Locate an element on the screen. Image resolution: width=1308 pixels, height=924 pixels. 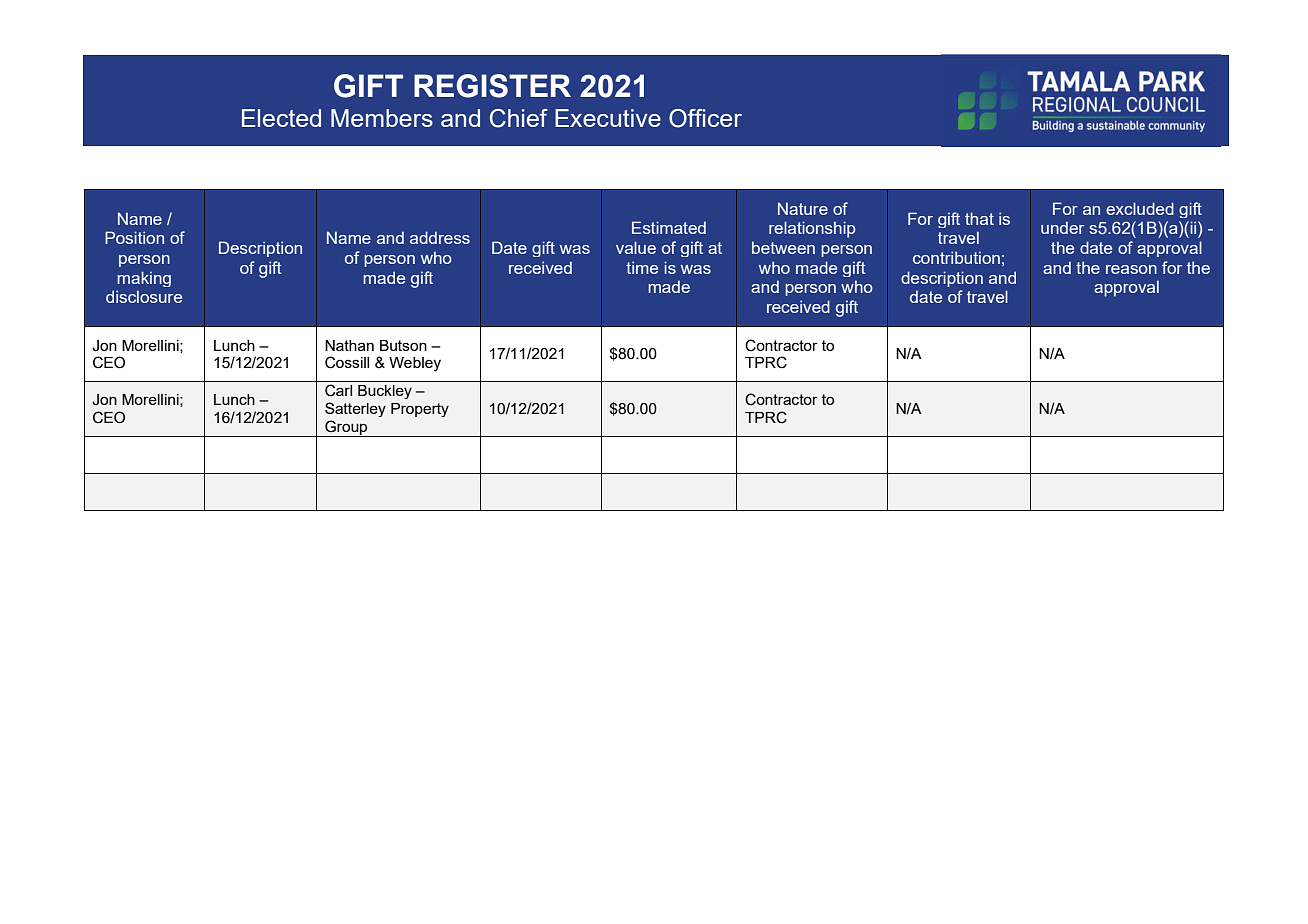
that is located at coordinates (979, 218).
